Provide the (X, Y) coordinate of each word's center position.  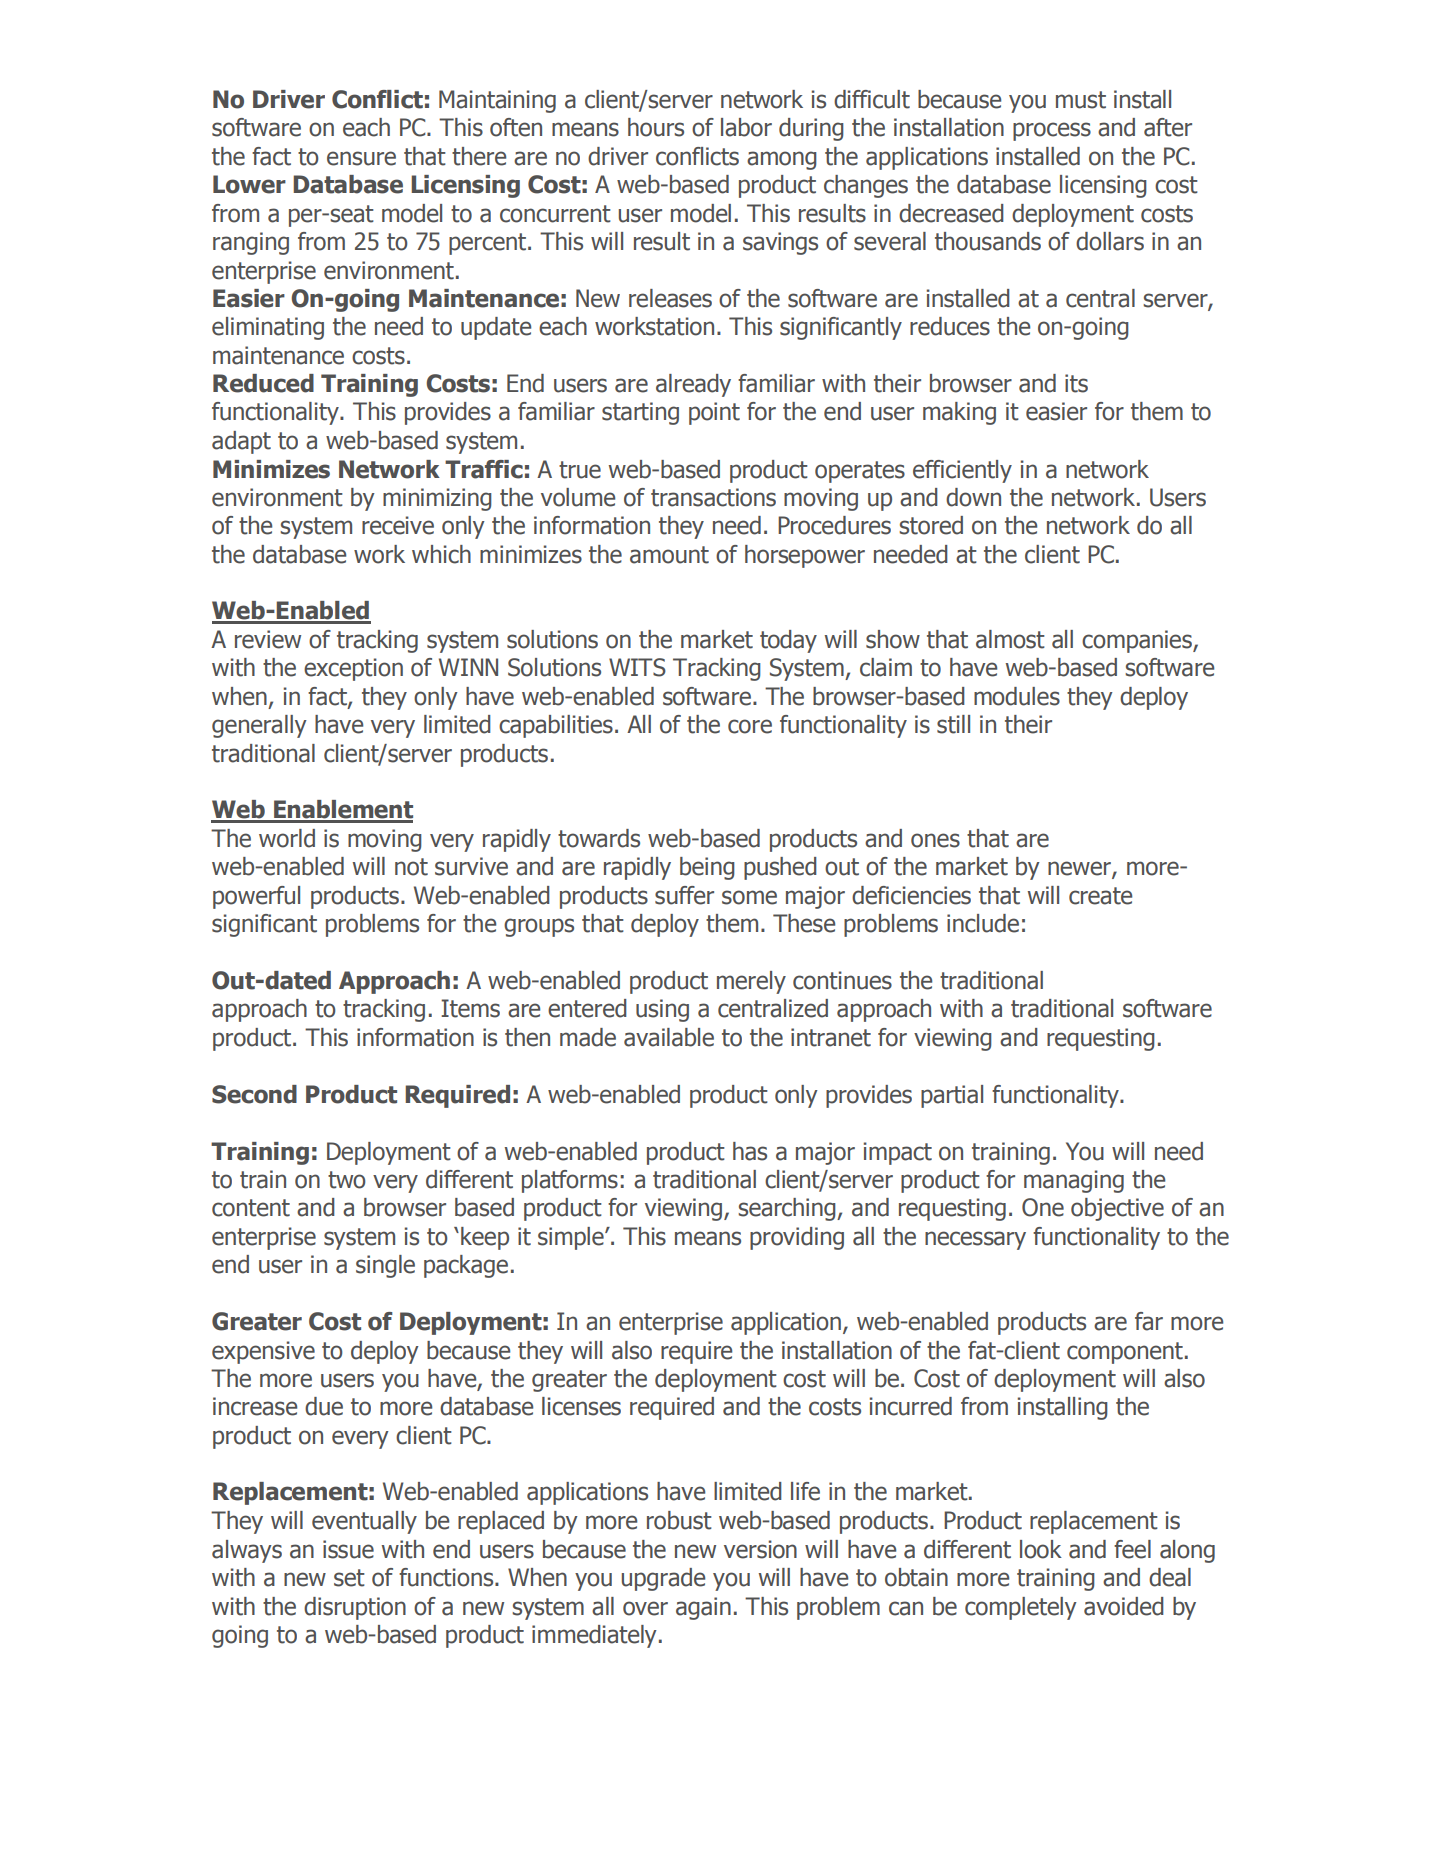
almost (1010, 639)
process (1052, 131)
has (750, 1151)
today (788, 641)
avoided (1124, 1606)
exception (353, 669)
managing (1074, 1181)
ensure (361, 158)
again (703, 1608)
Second (254, 1094)
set (349, 1578)
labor (746, 127)
